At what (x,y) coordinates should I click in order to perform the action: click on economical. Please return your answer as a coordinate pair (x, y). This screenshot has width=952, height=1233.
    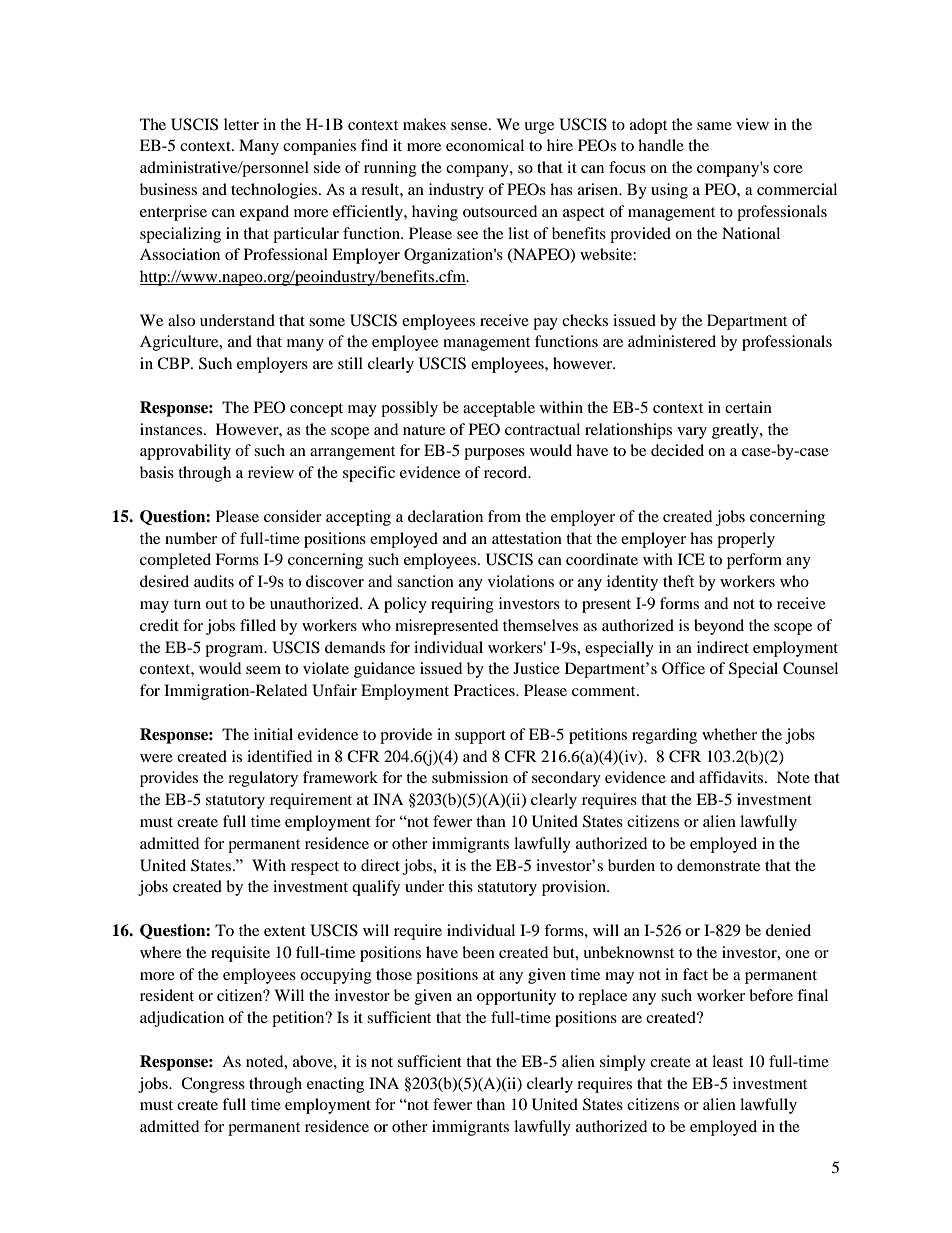
    Looking at the image, I should click on (485, 145).
